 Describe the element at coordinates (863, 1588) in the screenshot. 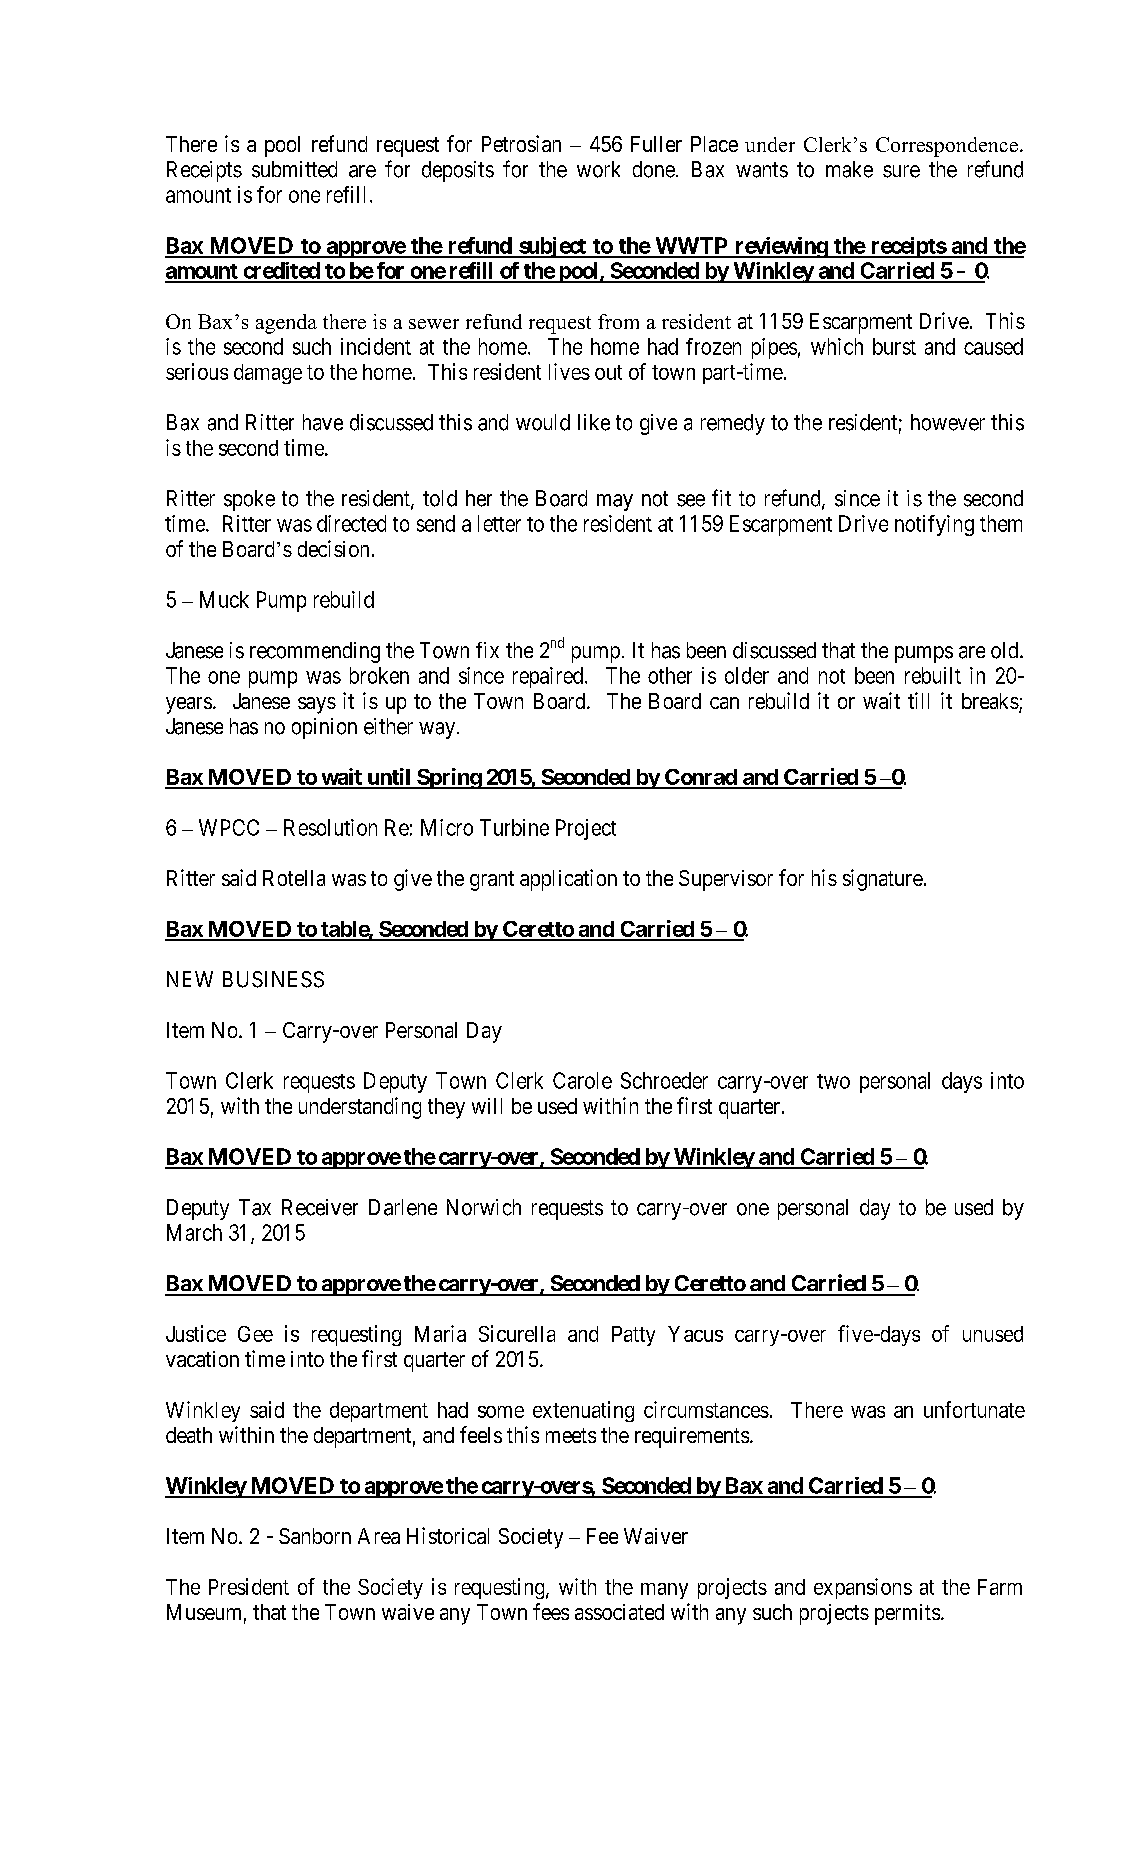

I see `expansions` at that location.
